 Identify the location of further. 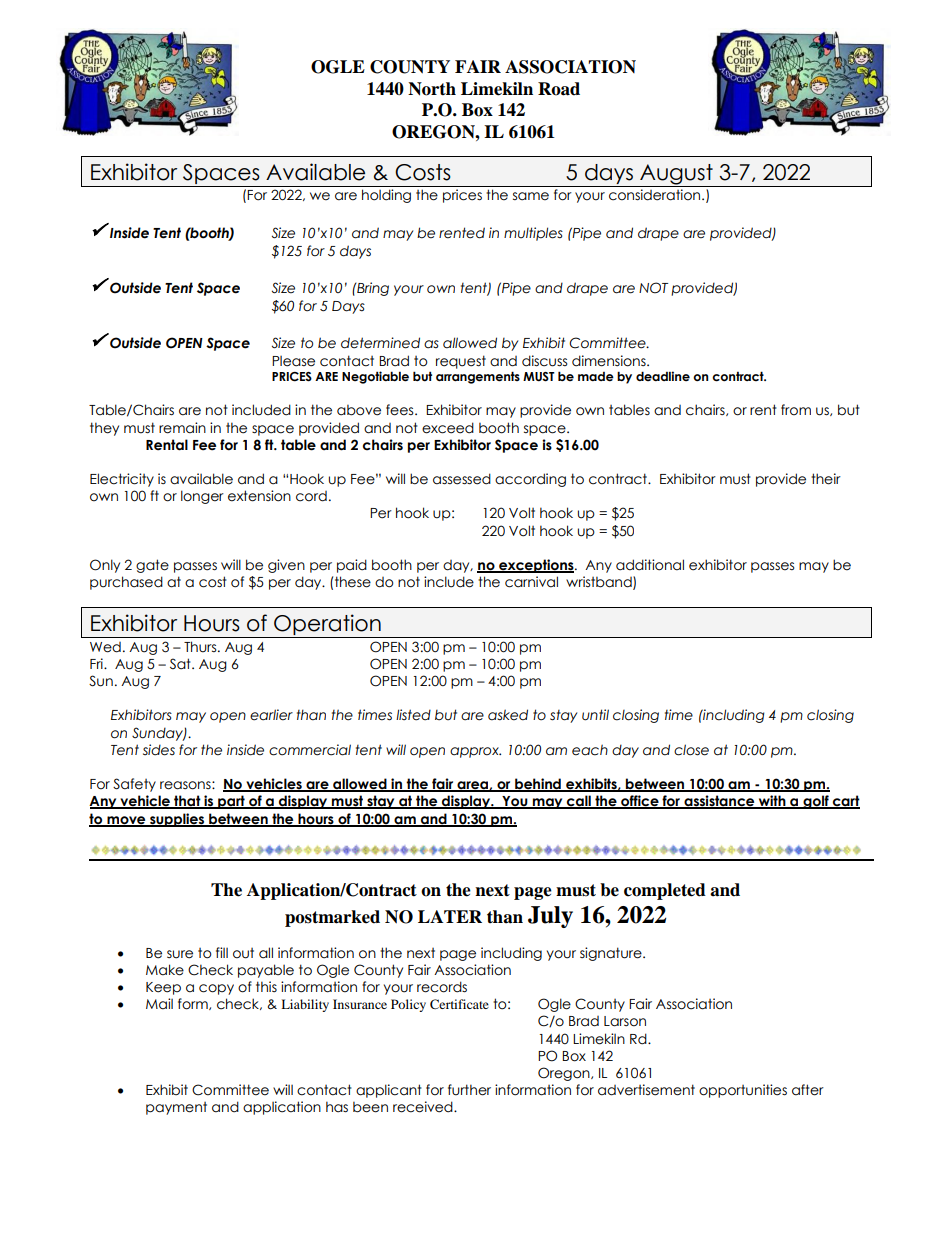
(469, 1090).
